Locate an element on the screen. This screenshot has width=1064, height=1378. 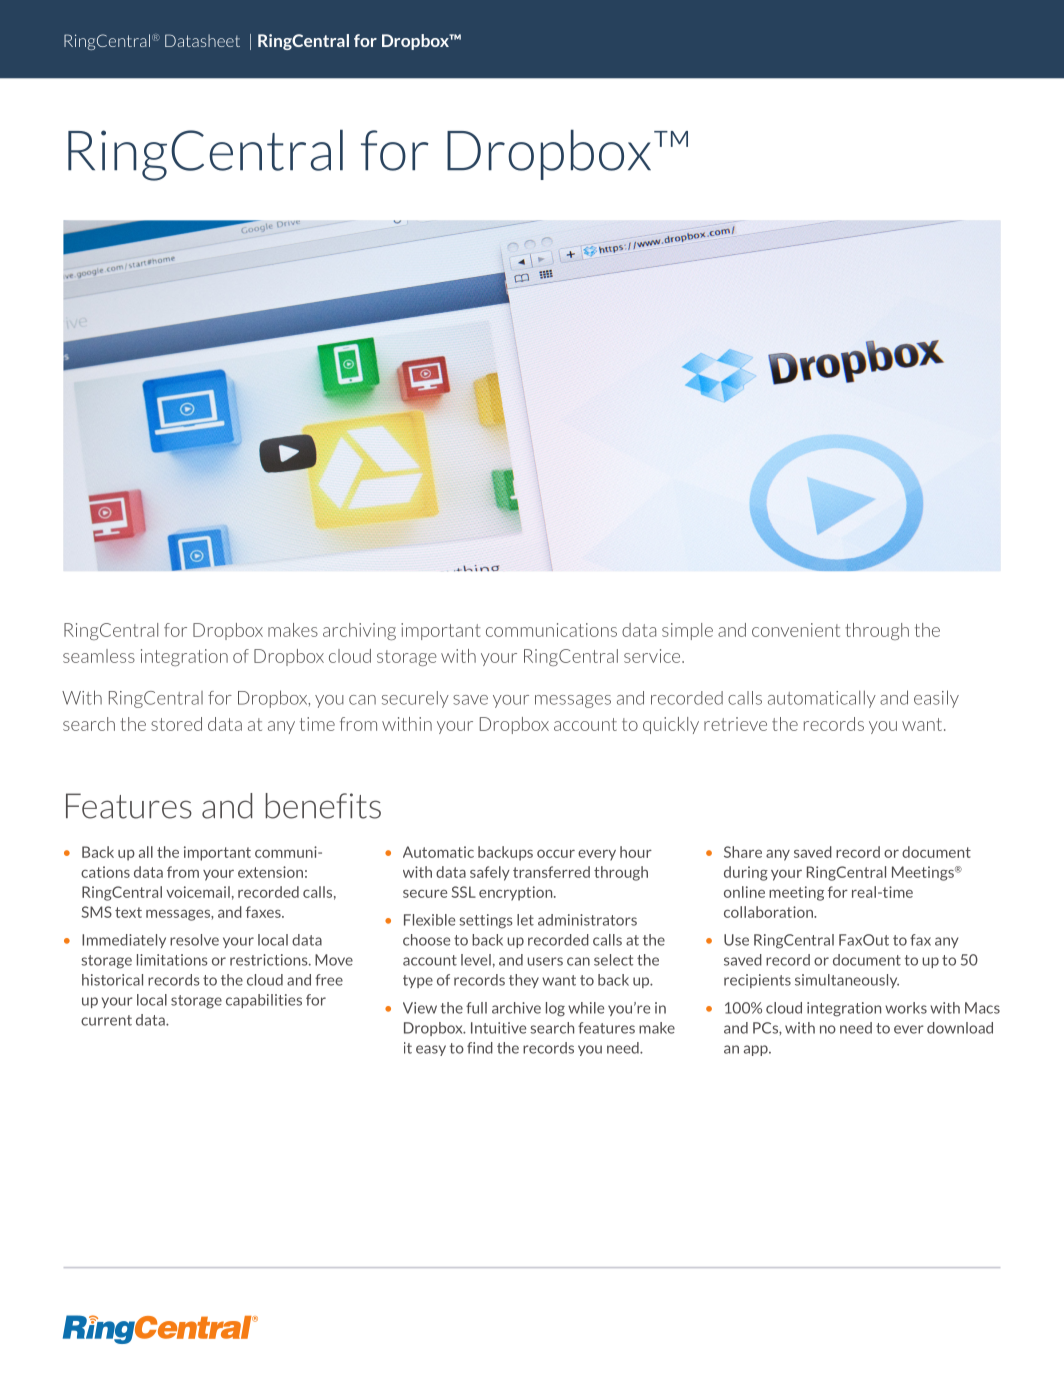
quickly is located at coordinates (671, 725).
